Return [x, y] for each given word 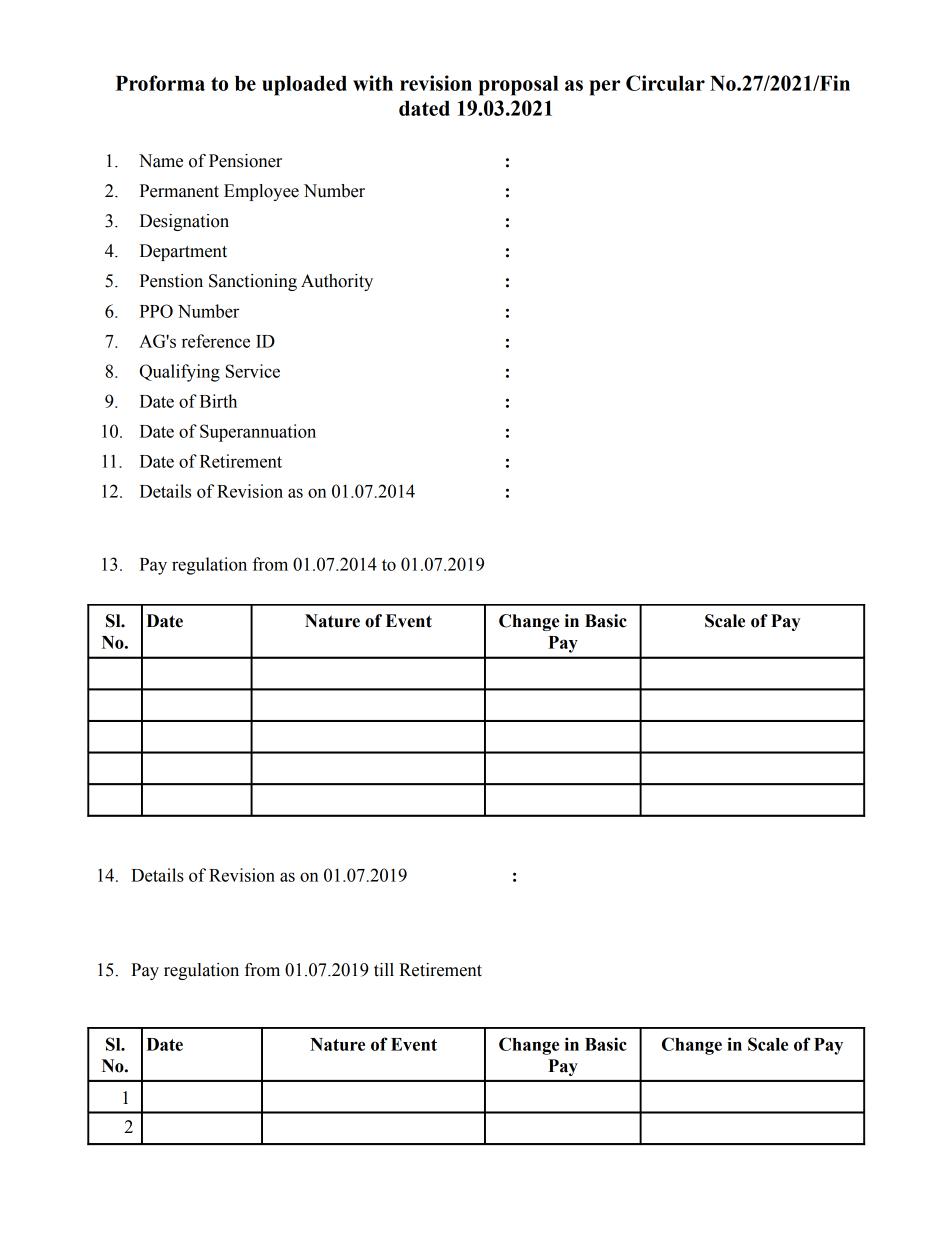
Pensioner [245, 161]
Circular [665, 83]
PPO [156, 311]
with [373, 83]
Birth [218, 401]
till [384, 970]
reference [216, 341]
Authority [337, 282]
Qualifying [180, 373]
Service [253, 371]
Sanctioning [253, 282]
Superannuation [258, 433]
